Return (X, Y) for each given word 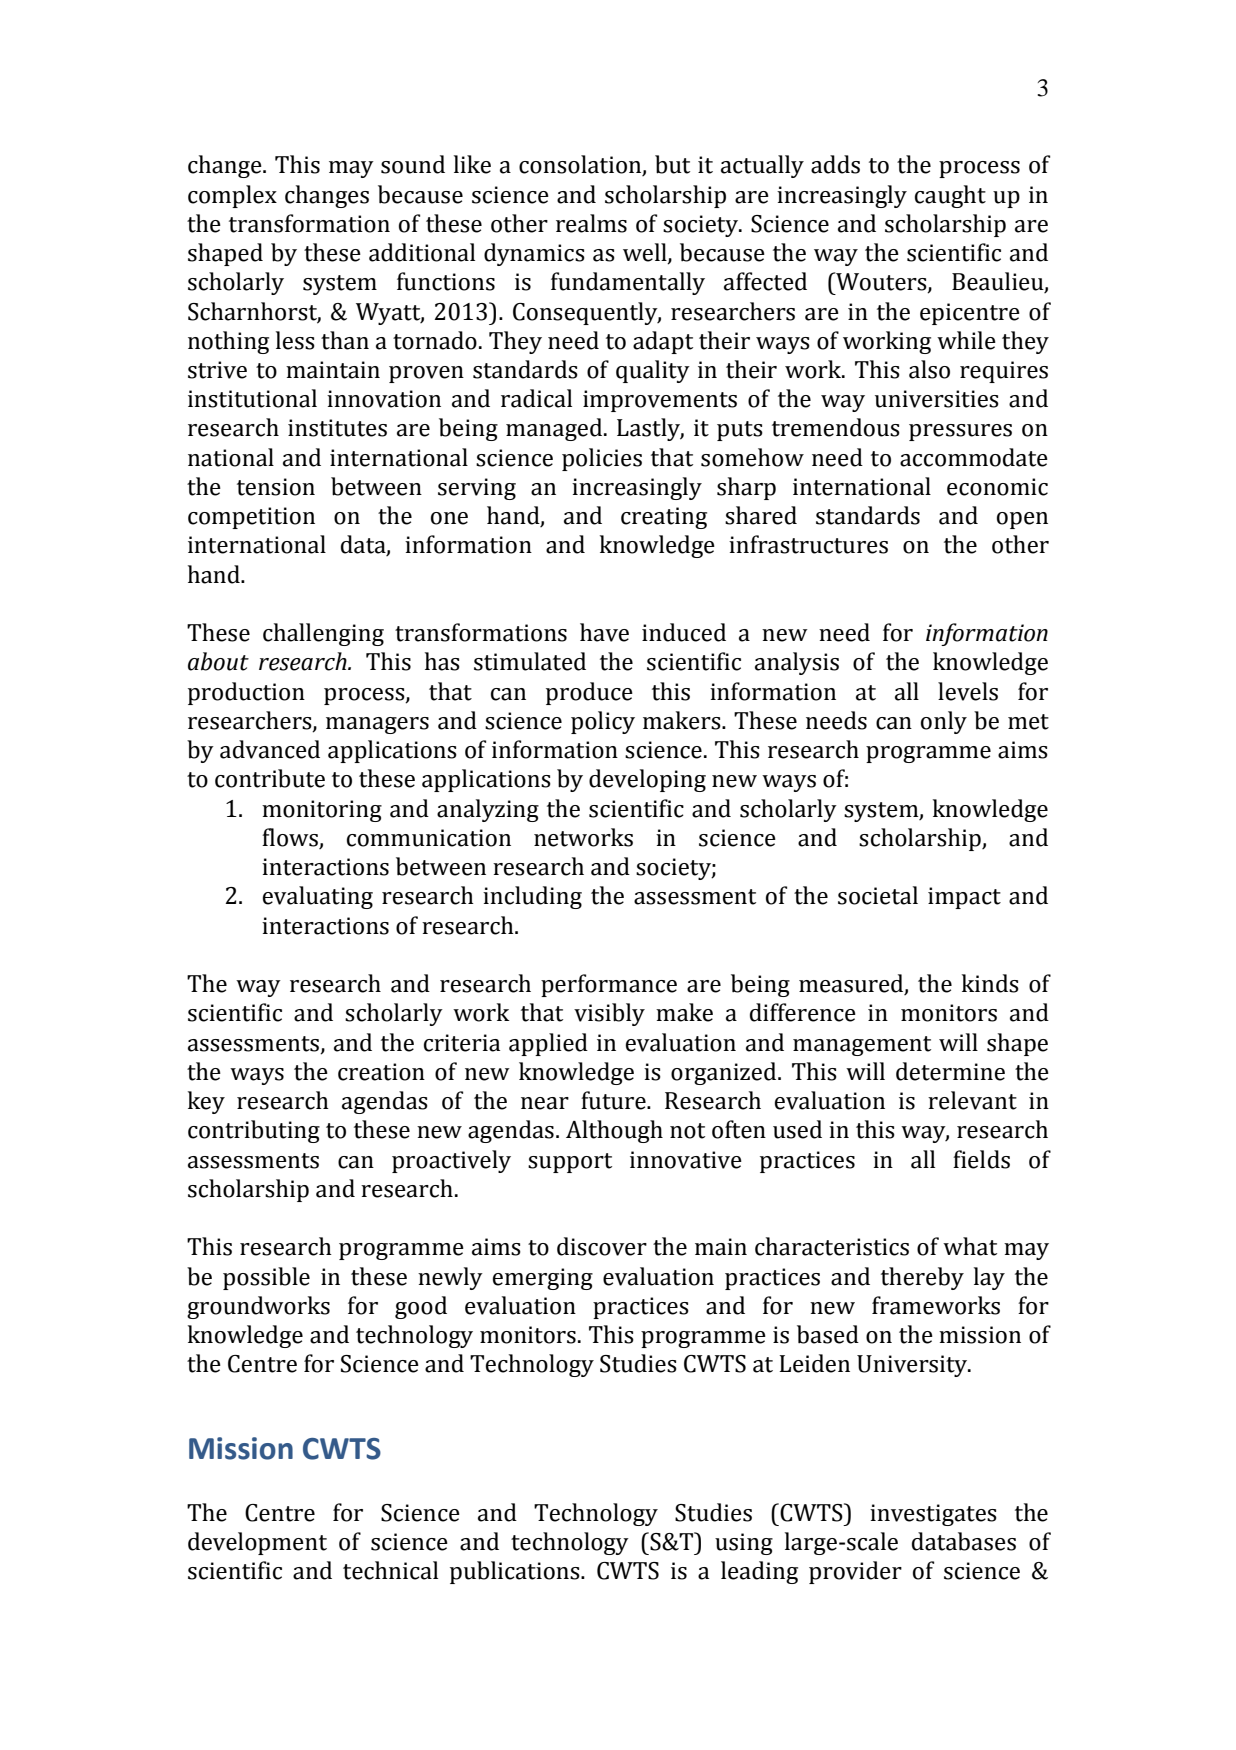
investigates (933, 1515)
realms (591, 223)
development (257, 1543)
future (614, 1100)
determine (950, 1071)
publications (516, 1572)
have (604, 632)
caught (950, 196)
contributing (254, 1131)
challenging (323, 634)
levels (968, 691)
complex (232, 196)
